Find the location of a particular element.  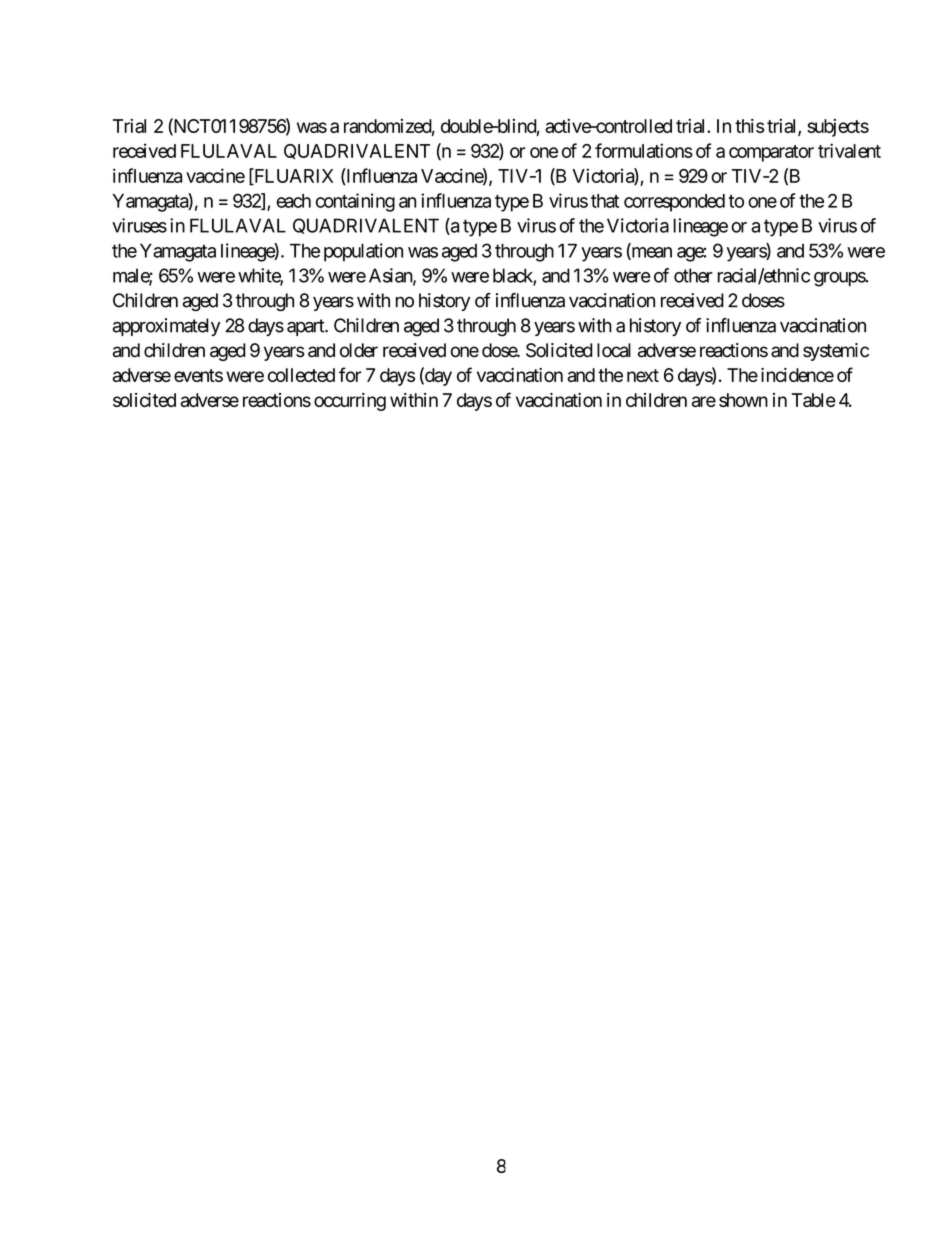

shown is located at coordinates (743, 400).
